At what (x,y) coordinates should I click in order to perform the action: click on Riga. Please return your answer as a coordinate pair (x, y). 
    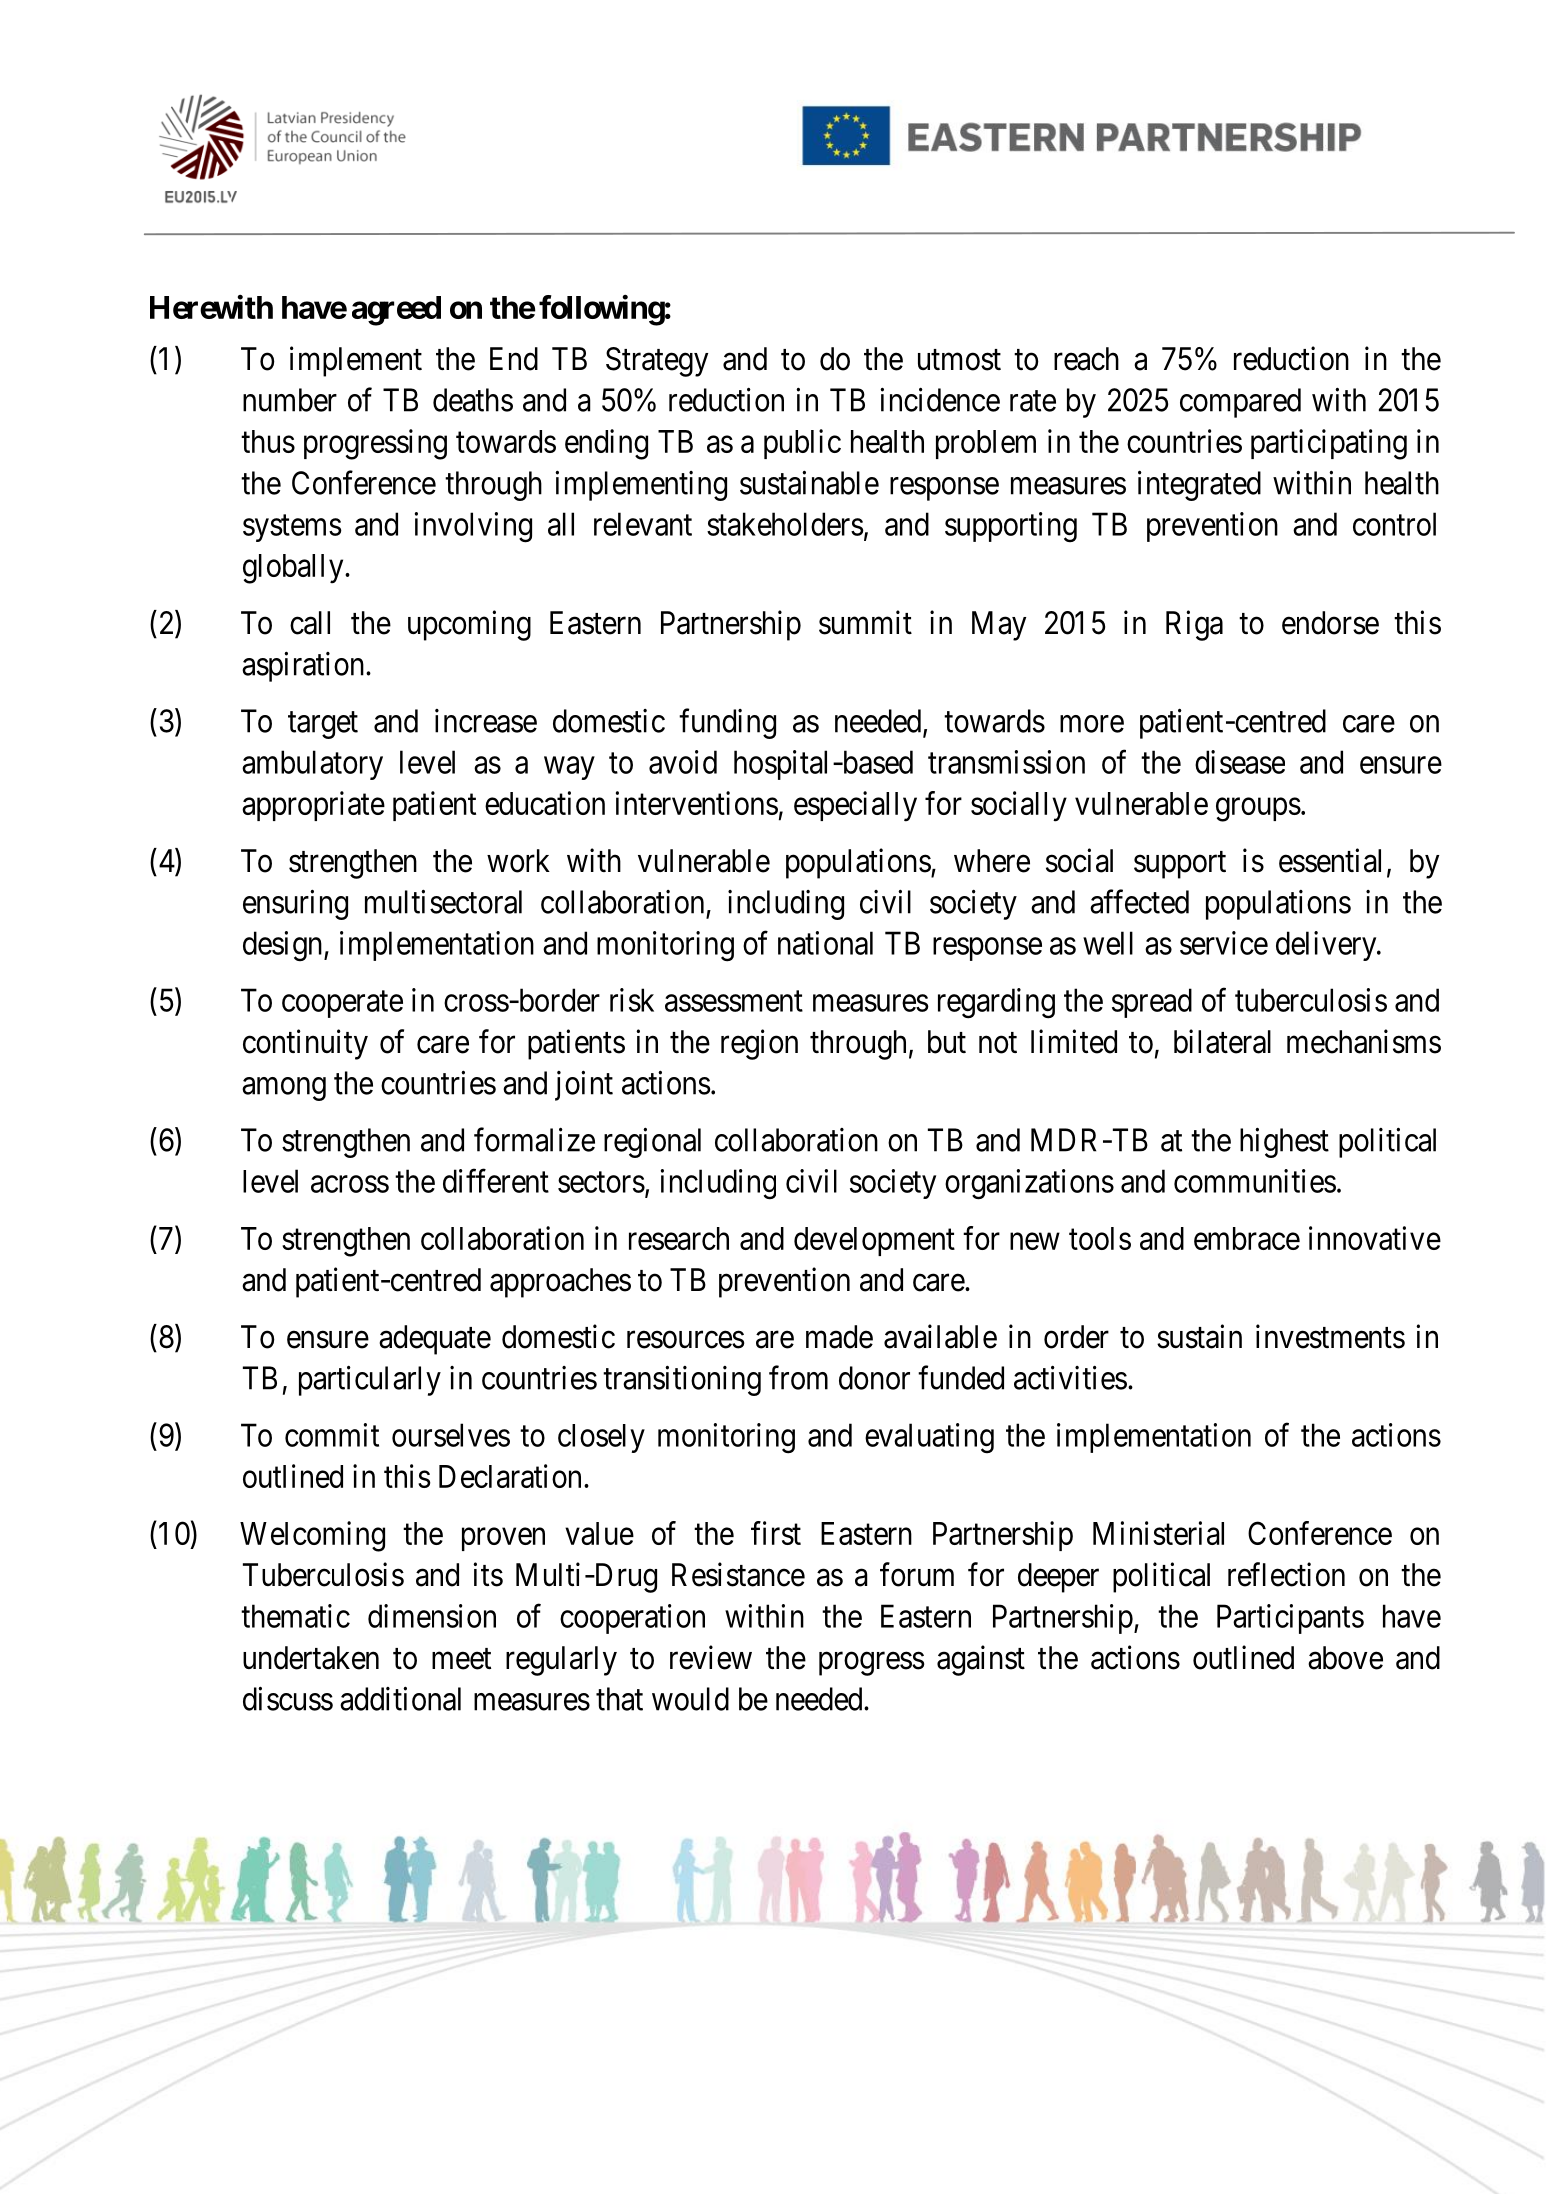
    Looking at the image, I should click on (1194, 625).
